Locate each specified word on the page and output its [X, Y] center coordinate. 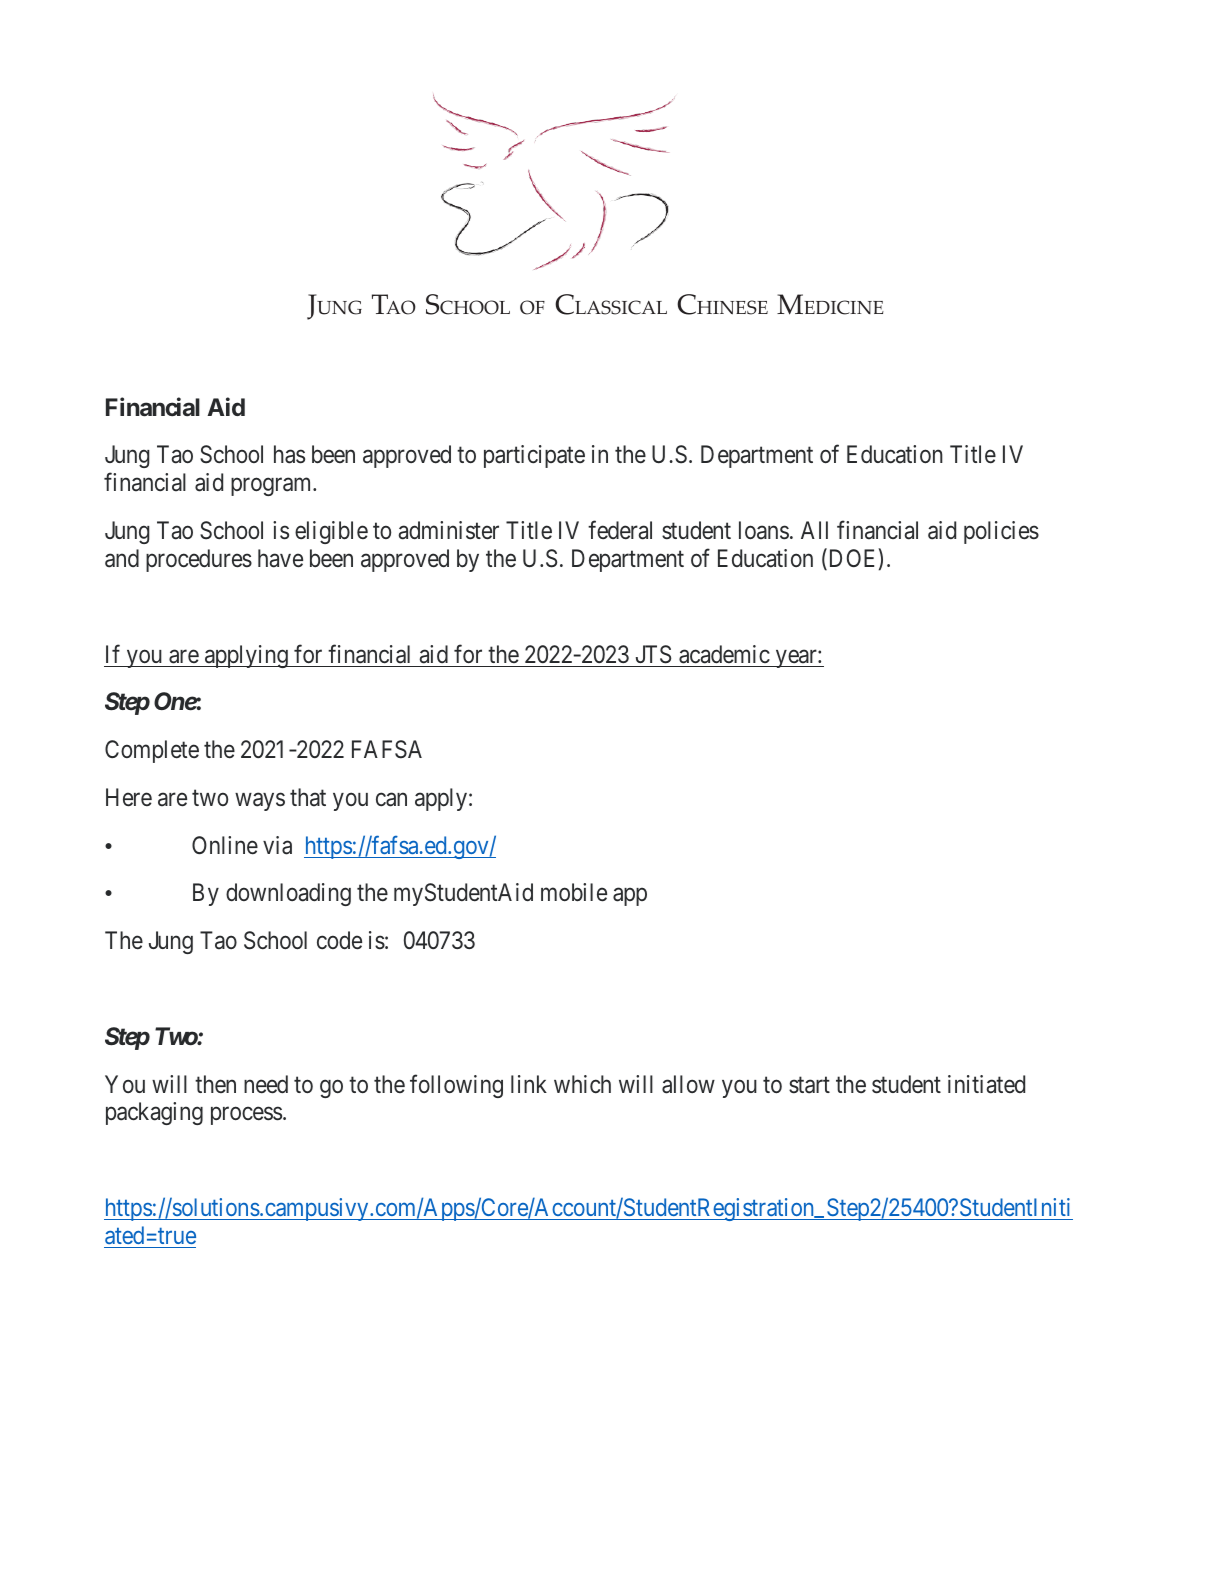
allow [688, 1084]
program [272, 487]
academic [724, 654]
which [582, 1084]
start [809, 1085]
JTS [653, 654]
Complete [152, 751]
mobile [574, 892]
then [215, 1084]
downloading [288, 894]
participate [534, 456]
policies [1001, 532]
